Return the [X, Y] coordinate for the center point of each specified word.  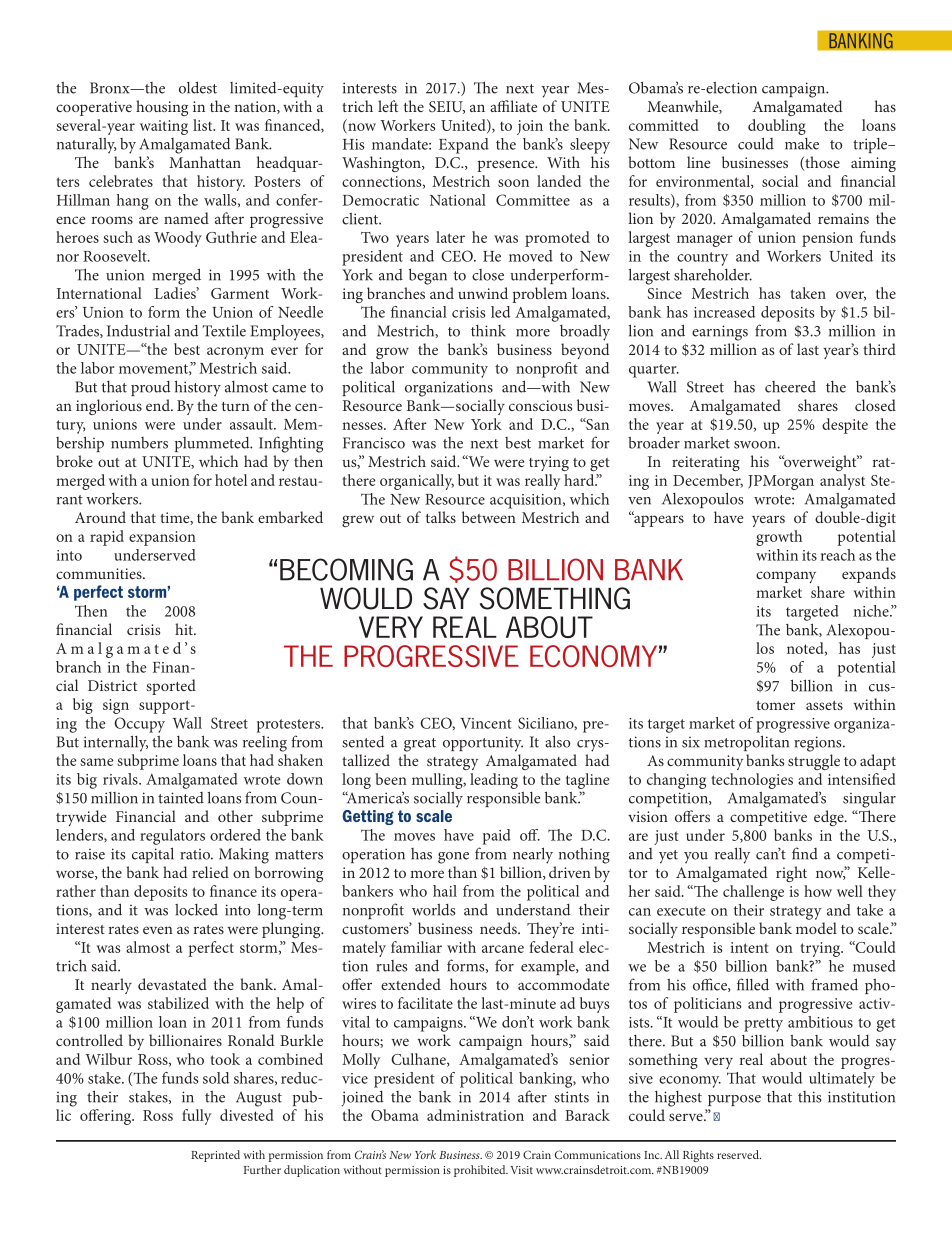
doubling [777, 127]
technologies [752, 781]
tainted [181, 798]
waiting [164, 127]
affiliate [513, 106]
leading [494, 781]
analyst [842, 482]
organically [417, 482]
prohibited [481, 1171]
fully [196, 1117]
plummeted [213, 444]
